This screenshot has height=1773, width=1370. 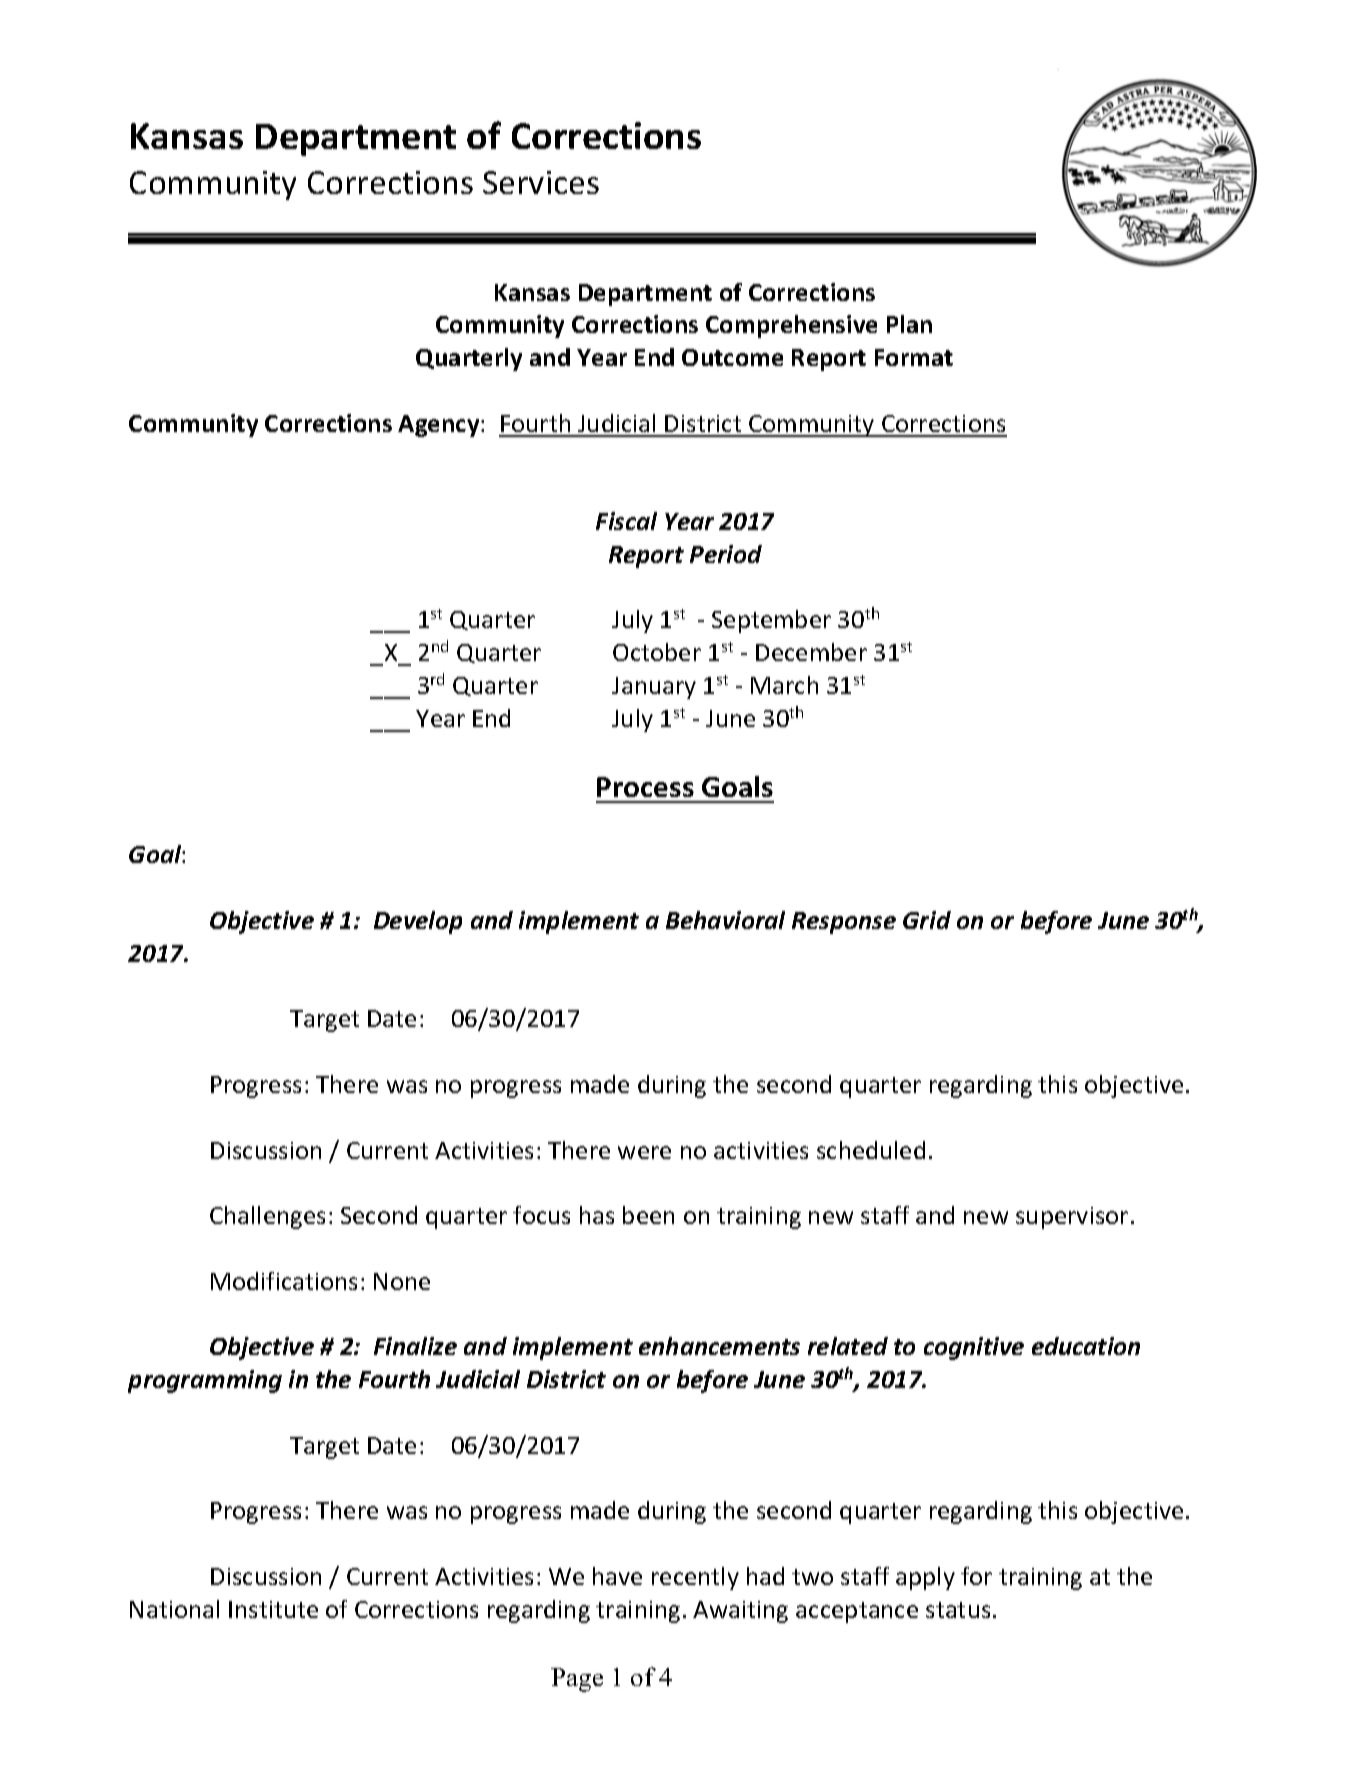 I want to click on have, so click(x=617, y=1576).
